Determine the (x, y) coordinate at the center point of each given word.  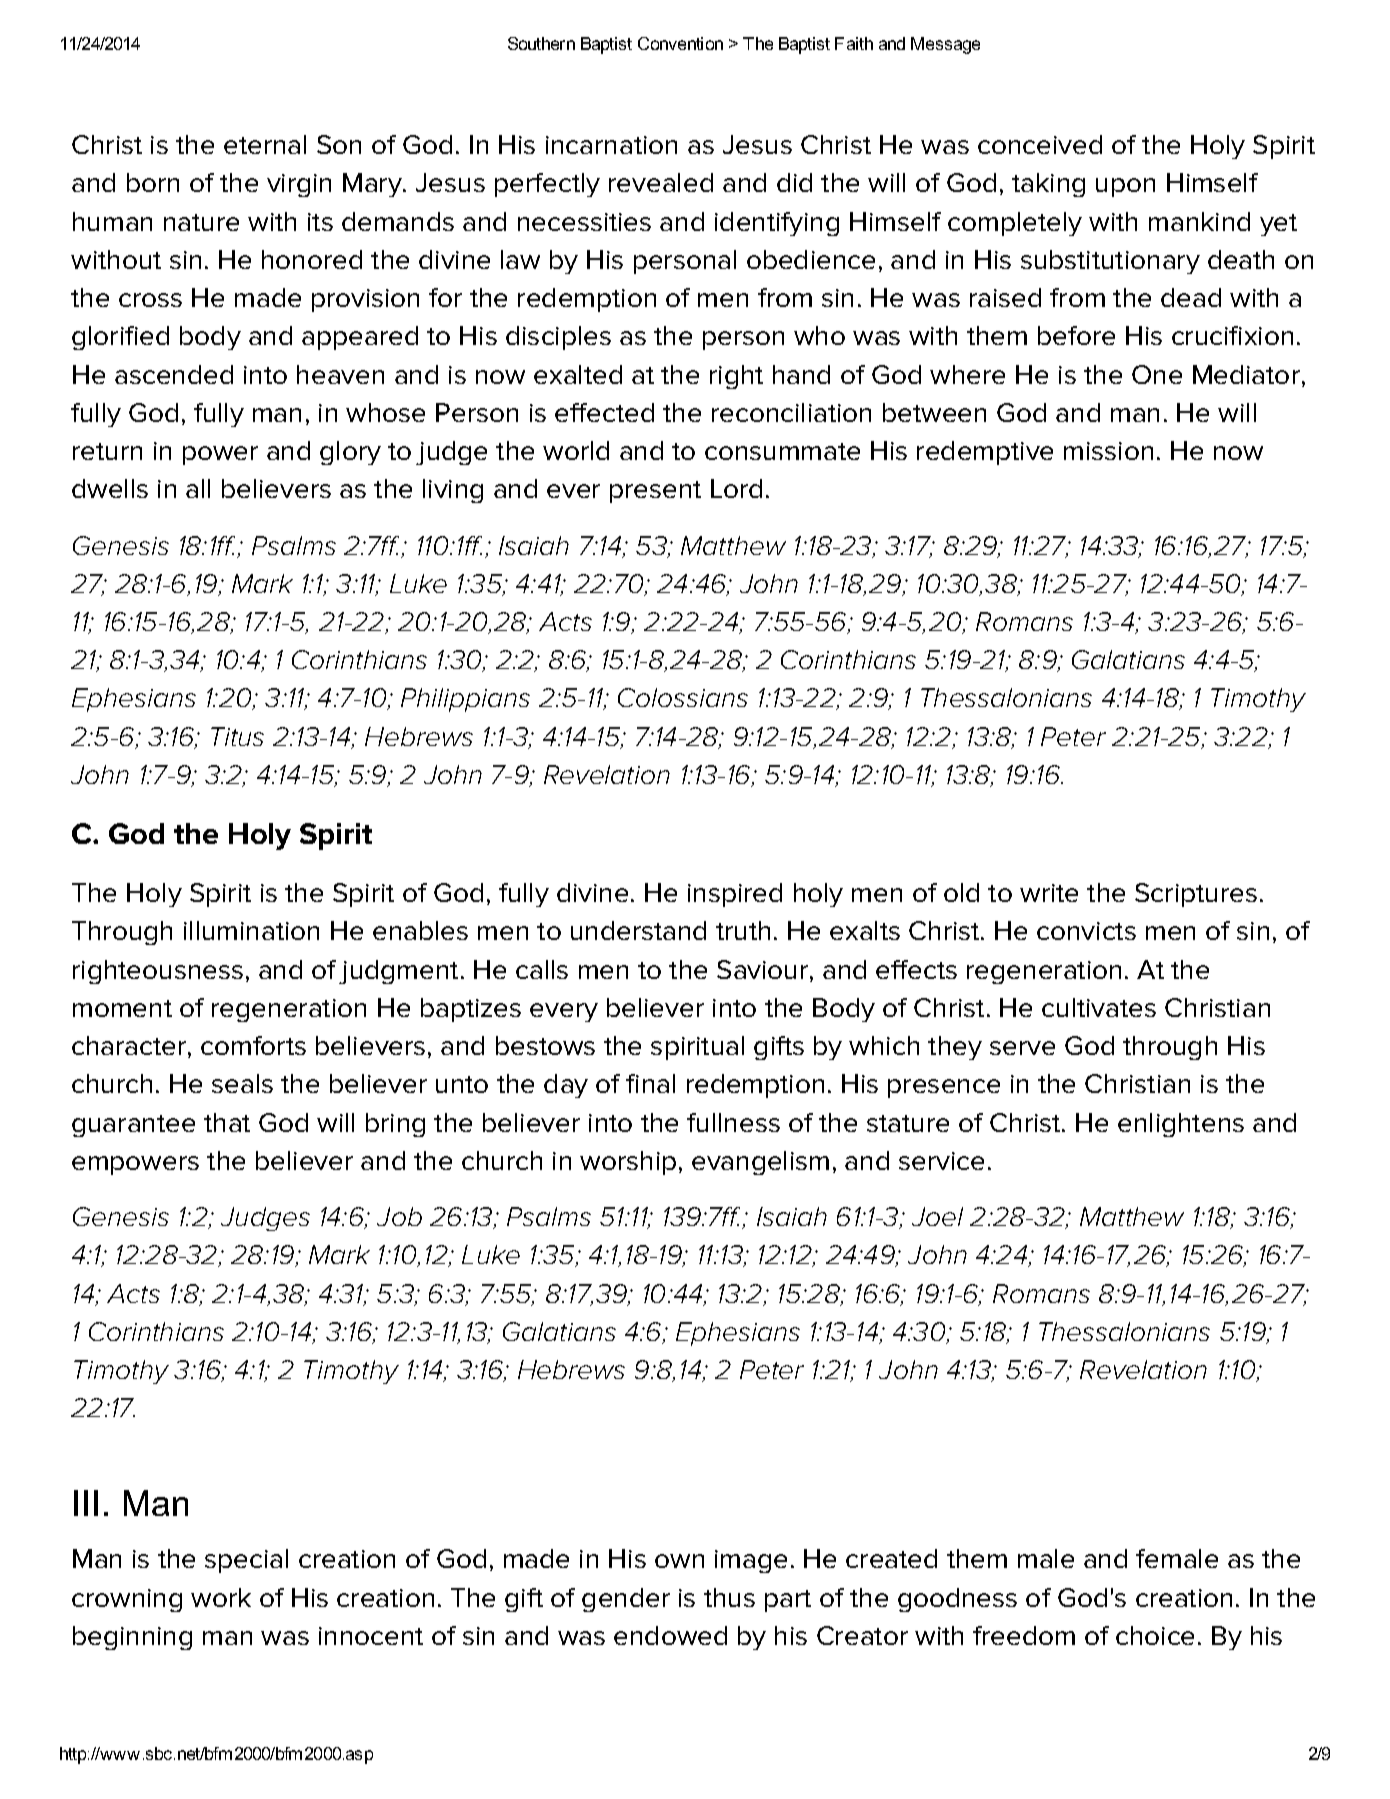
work (221, 1597)
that (227, 1122)
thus (729, 1597)
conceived (1040, 144)
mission (1108, 451)
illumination (251, 930)
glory (350, 453)
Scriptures (1196, 895)
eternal (265, 144)
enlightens (1181, 1125)
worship (628, 1163)
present (655, 492)
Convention (680, 43)
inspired (735, 895)
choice (1155, 1635)
